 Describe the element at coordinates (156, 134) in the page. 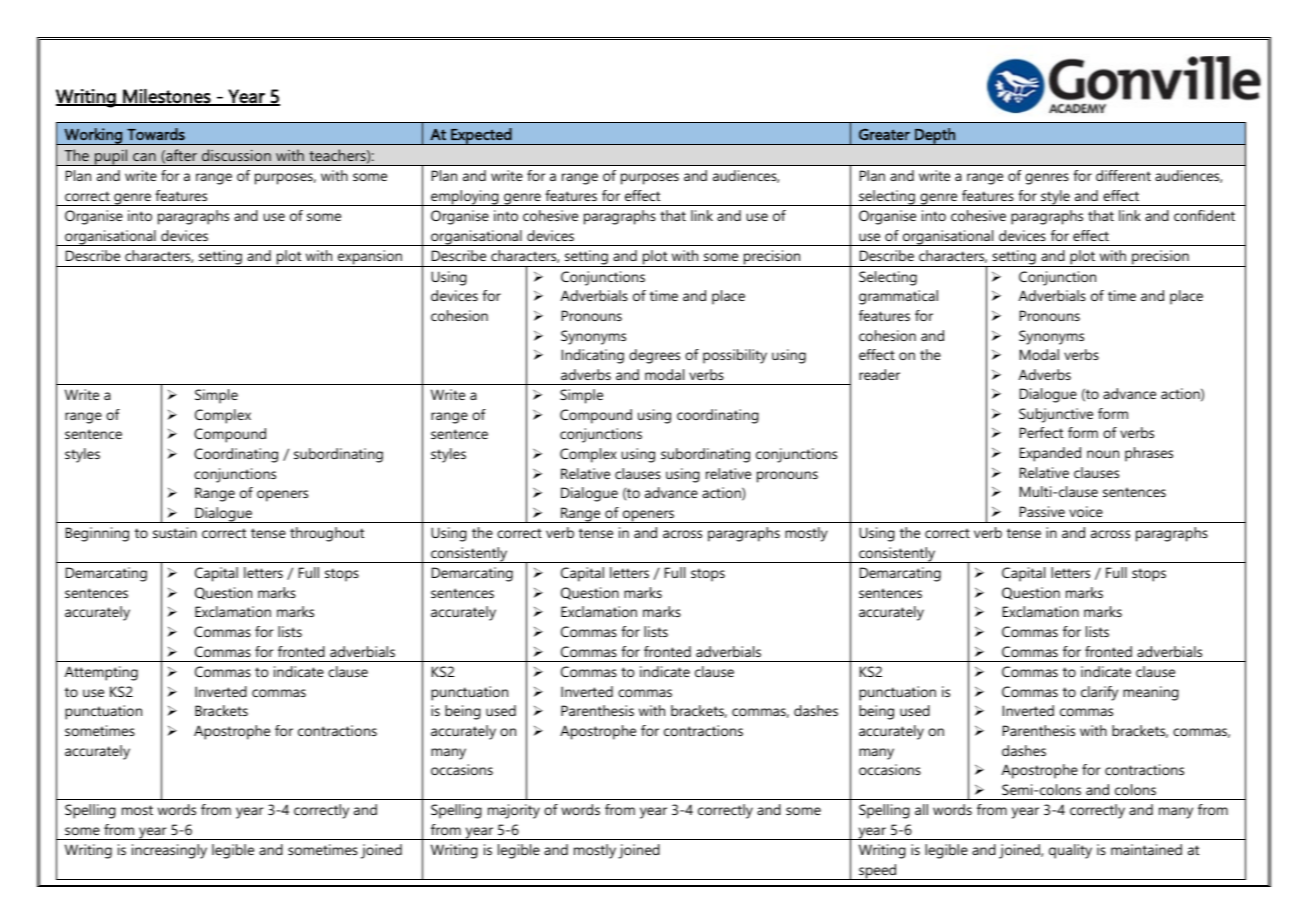

I see `Towards` at that location.
